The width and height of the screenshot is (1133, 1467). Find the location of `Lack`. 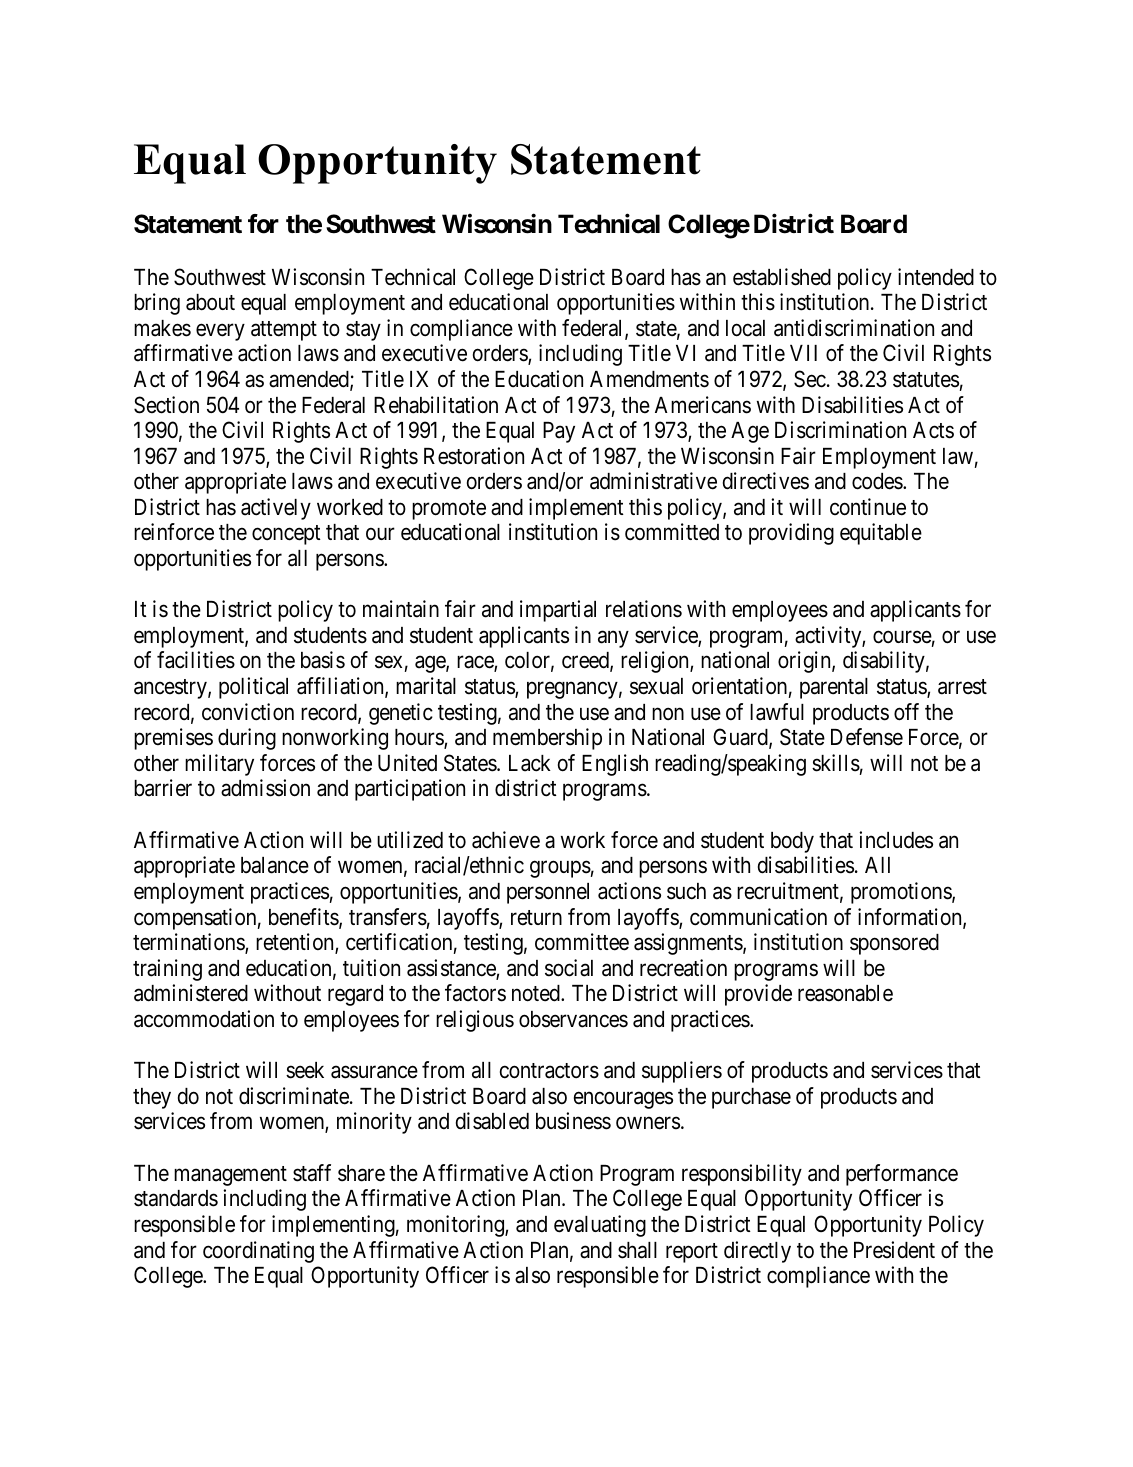

Lack is located at coordinates (530, 763).
